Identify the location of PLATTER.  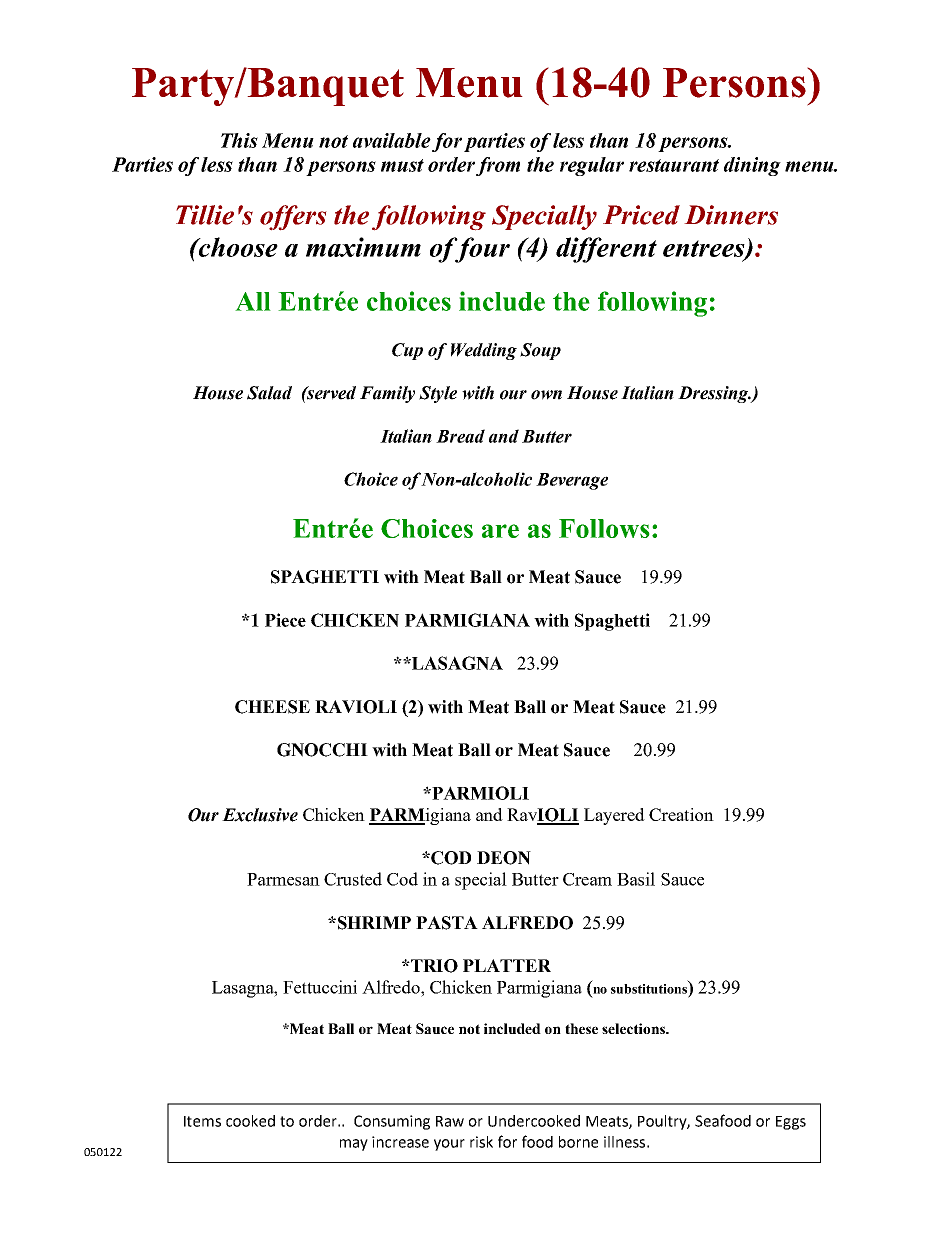
(507, 965).
